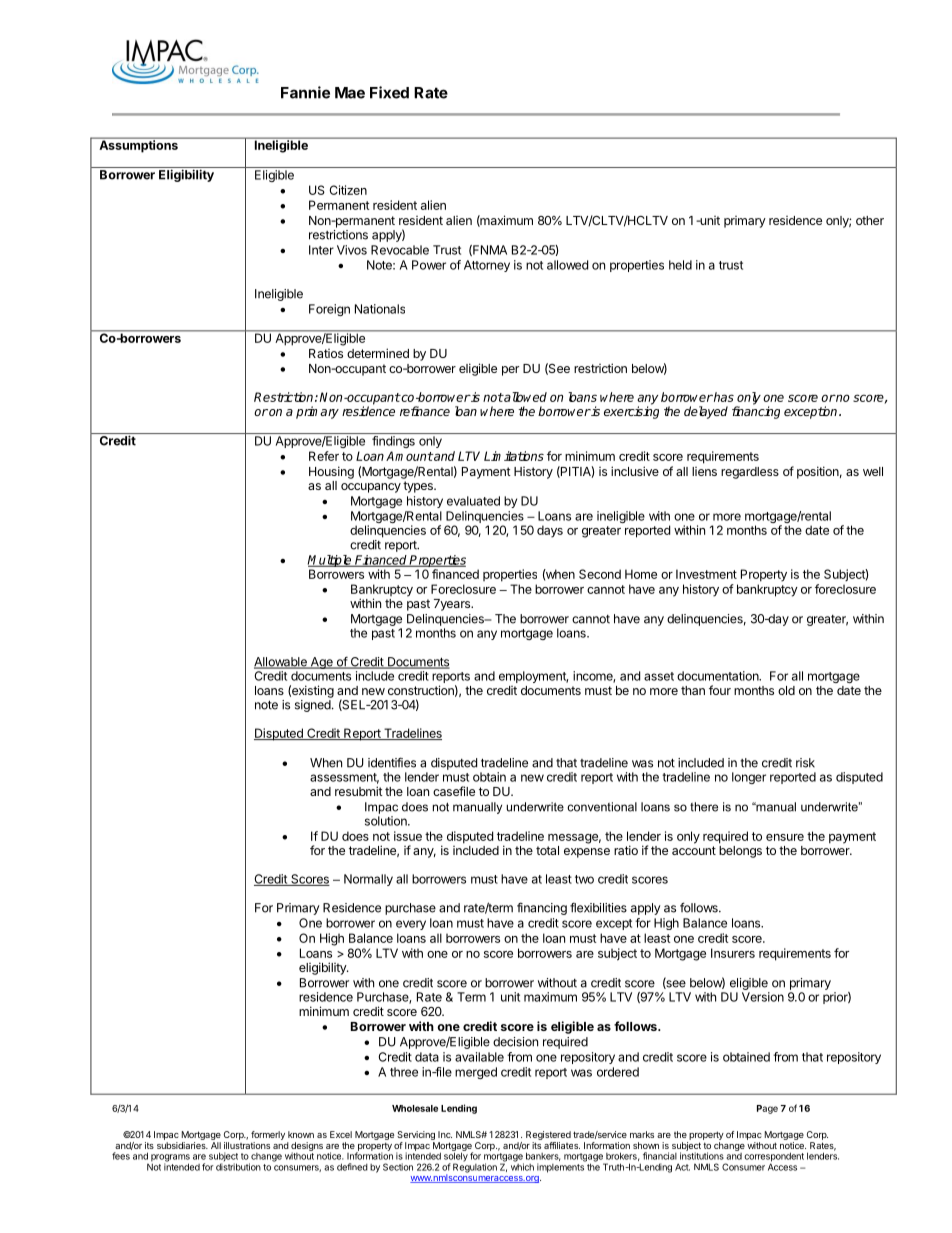 The width and height of the document is (952, 1233). I want to click on Second, so click(600, 574).
